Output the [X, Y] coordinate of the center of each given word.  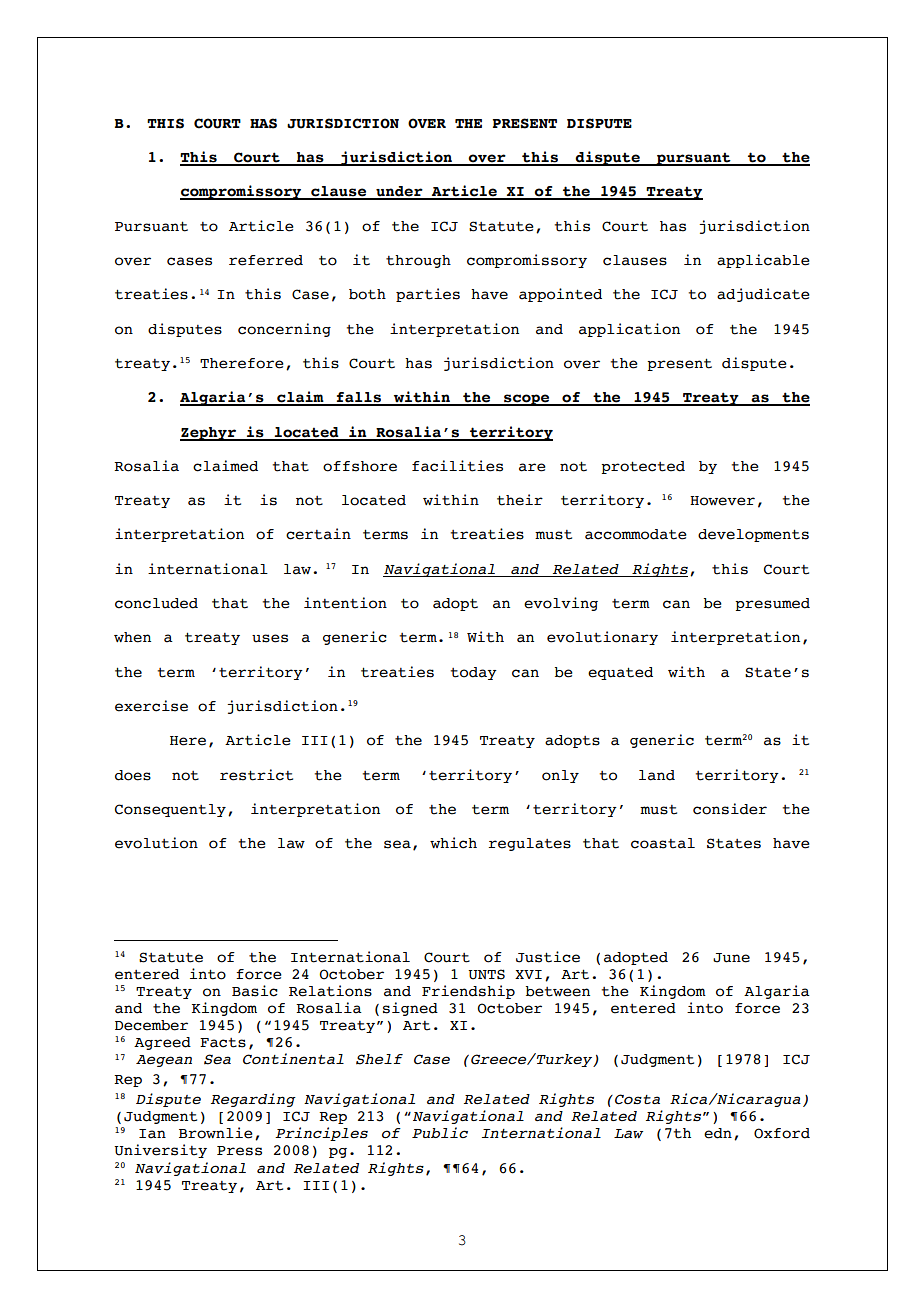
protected [643, 467]
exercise [151, 706]
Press [239, 1151]
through [418, 261]
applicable [763, 261]
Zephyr [209, 434]
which [453, 843]
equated [620, 673]
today [474, 673]
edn [718, 1133]
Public [440, 1132]
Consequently [170, 810]
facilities [457, 466]
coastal [663, 843]
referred [266, 260]
